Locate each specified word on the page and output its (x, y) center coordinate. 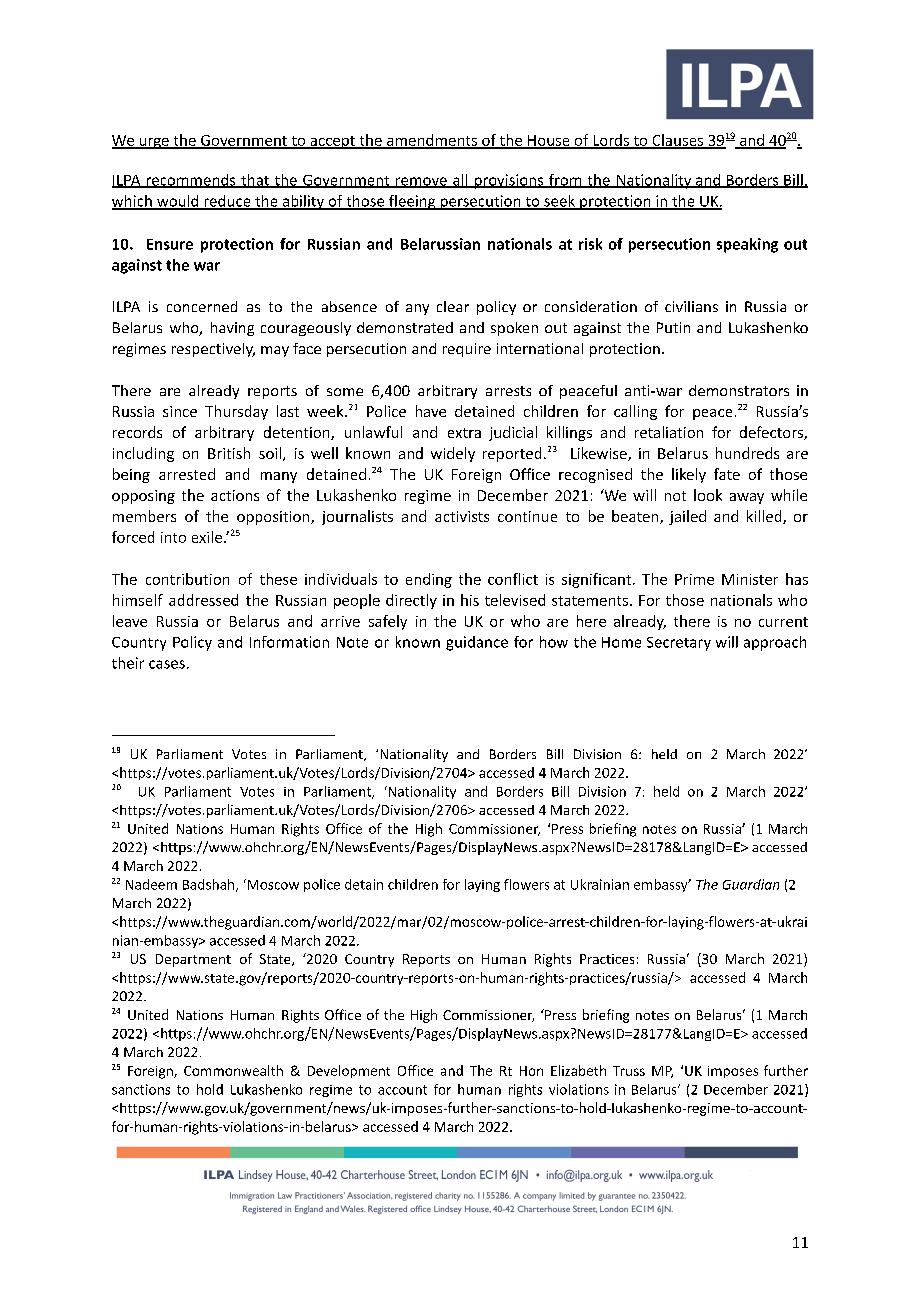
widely (453, 454)
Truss (629, 1071)
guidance (477, 643)
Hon (531, 1071)
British (229, 453)
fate (727, 474)
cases (167, 664)
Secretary (679, 644)
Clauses (678, 141)
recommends (191, 181)
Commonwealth (233, 1070)
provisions (509, 181)
